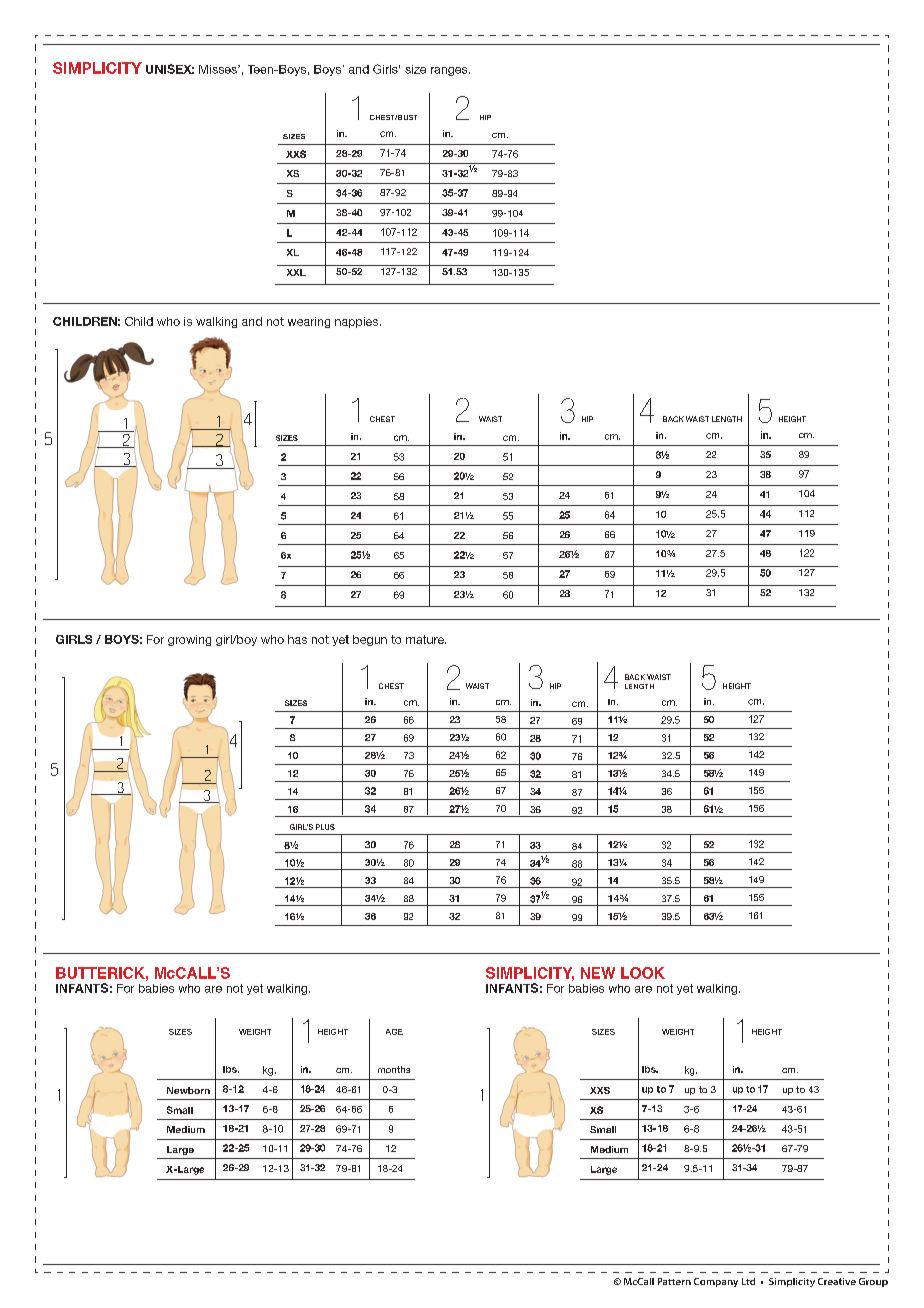 This screenshot has height=1308, width=924. I want to click on Misses, so click(219, 69).
